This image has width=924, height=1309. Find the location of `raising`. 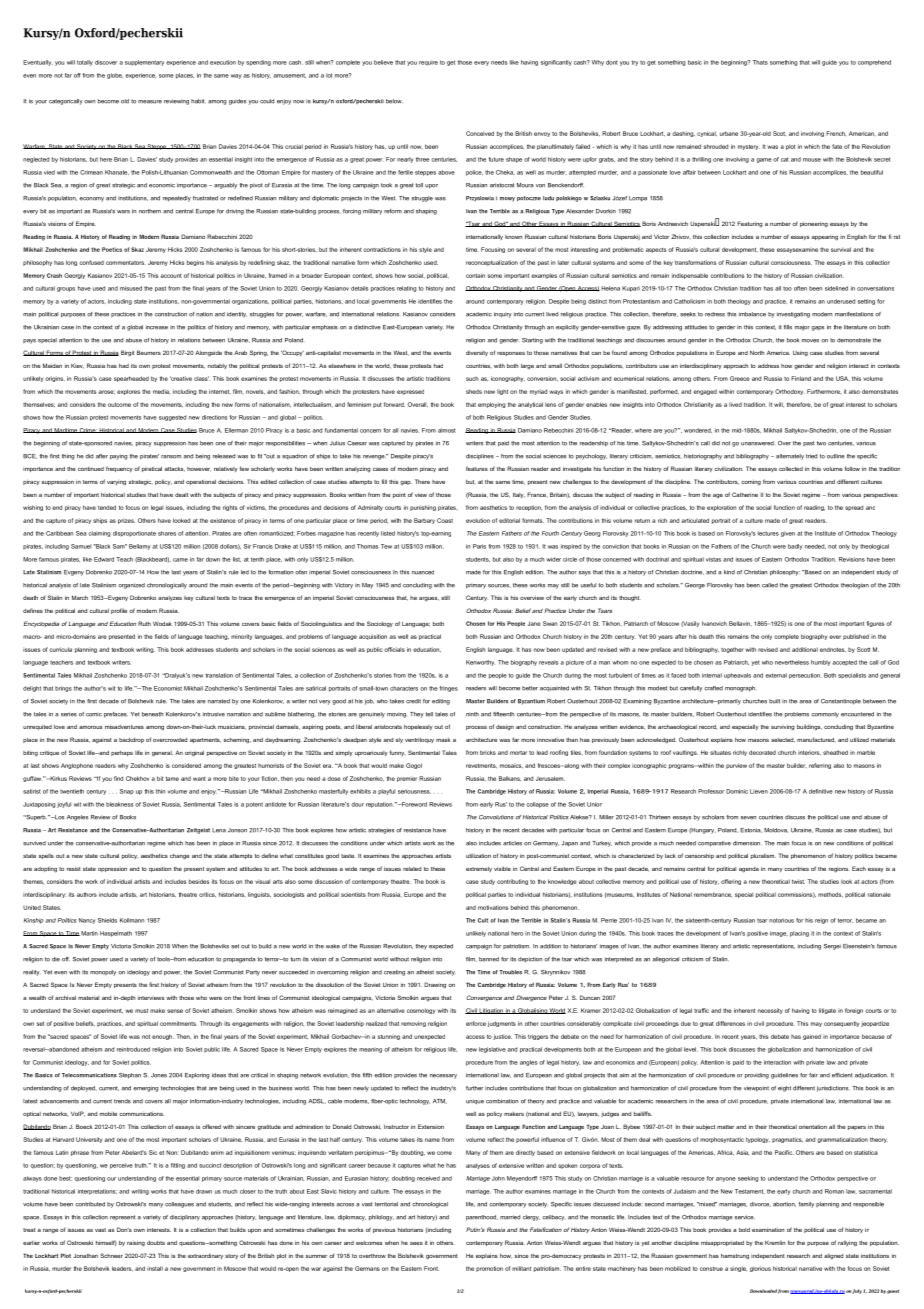

raising is located at coordinates (136, 1243).
